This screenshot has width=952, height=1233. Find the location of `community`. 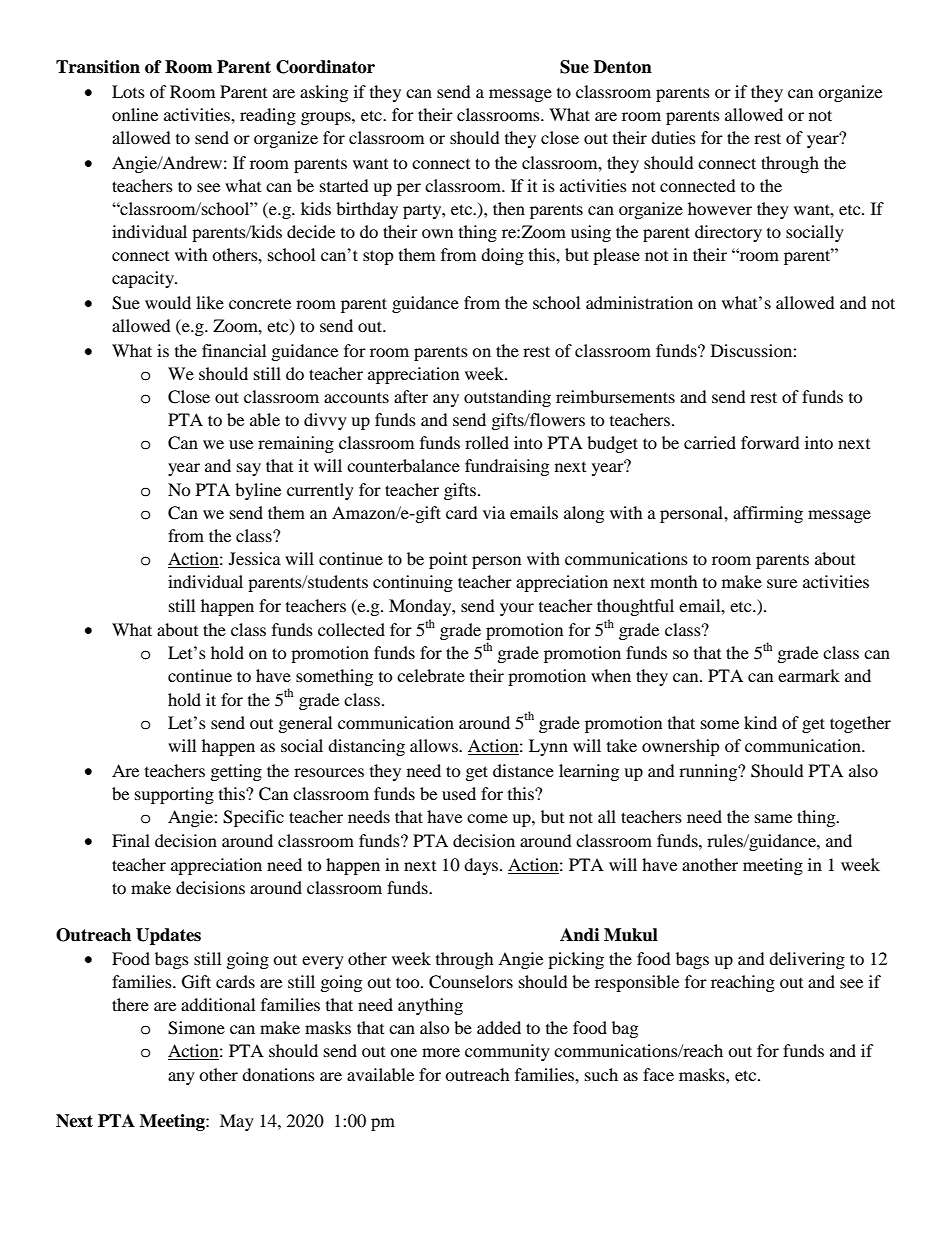

community is located at coordinates (507, 1052).
